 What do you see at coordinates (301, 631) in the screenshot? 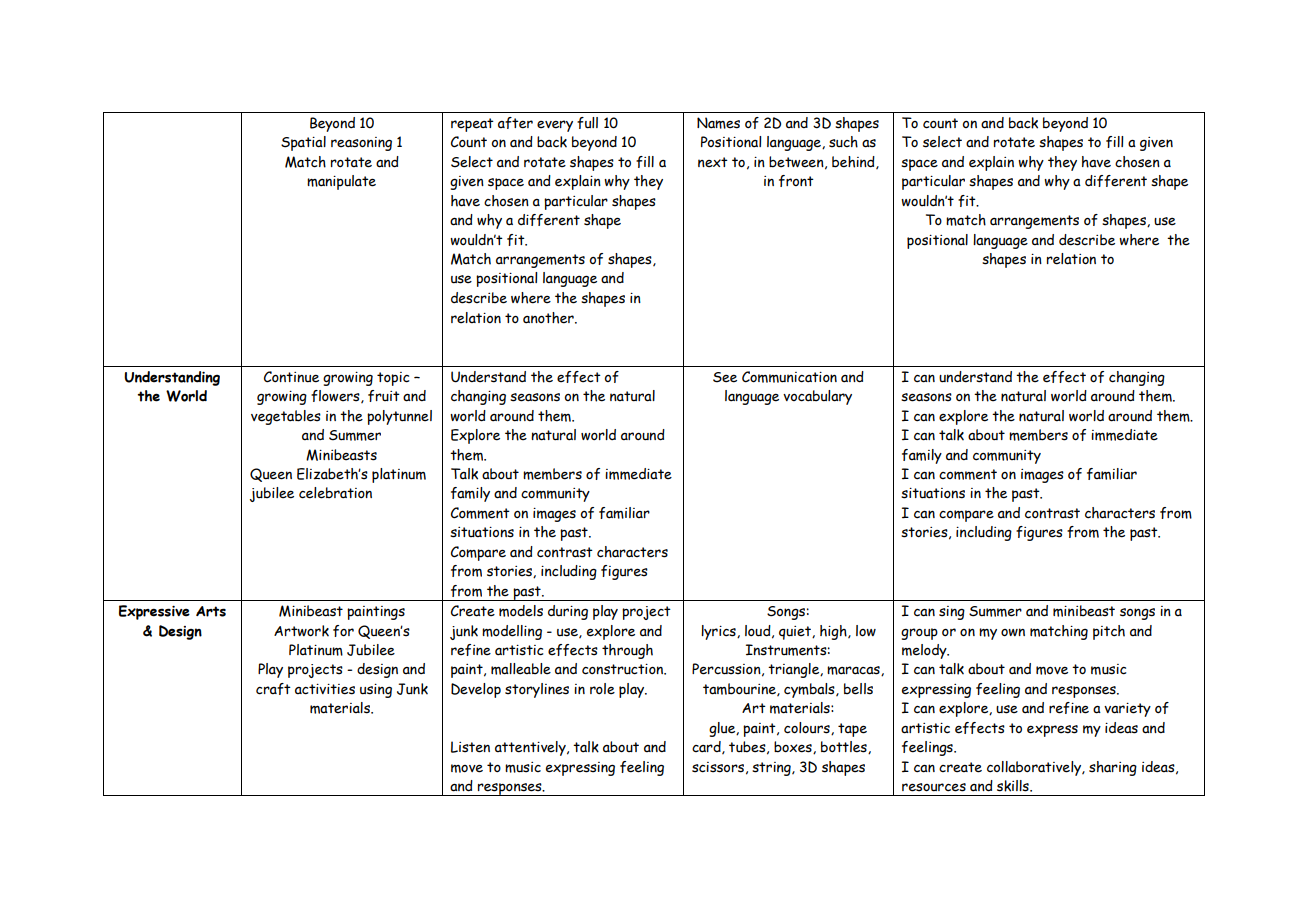
I see `Artwork` at bounding box center [301, 631].
